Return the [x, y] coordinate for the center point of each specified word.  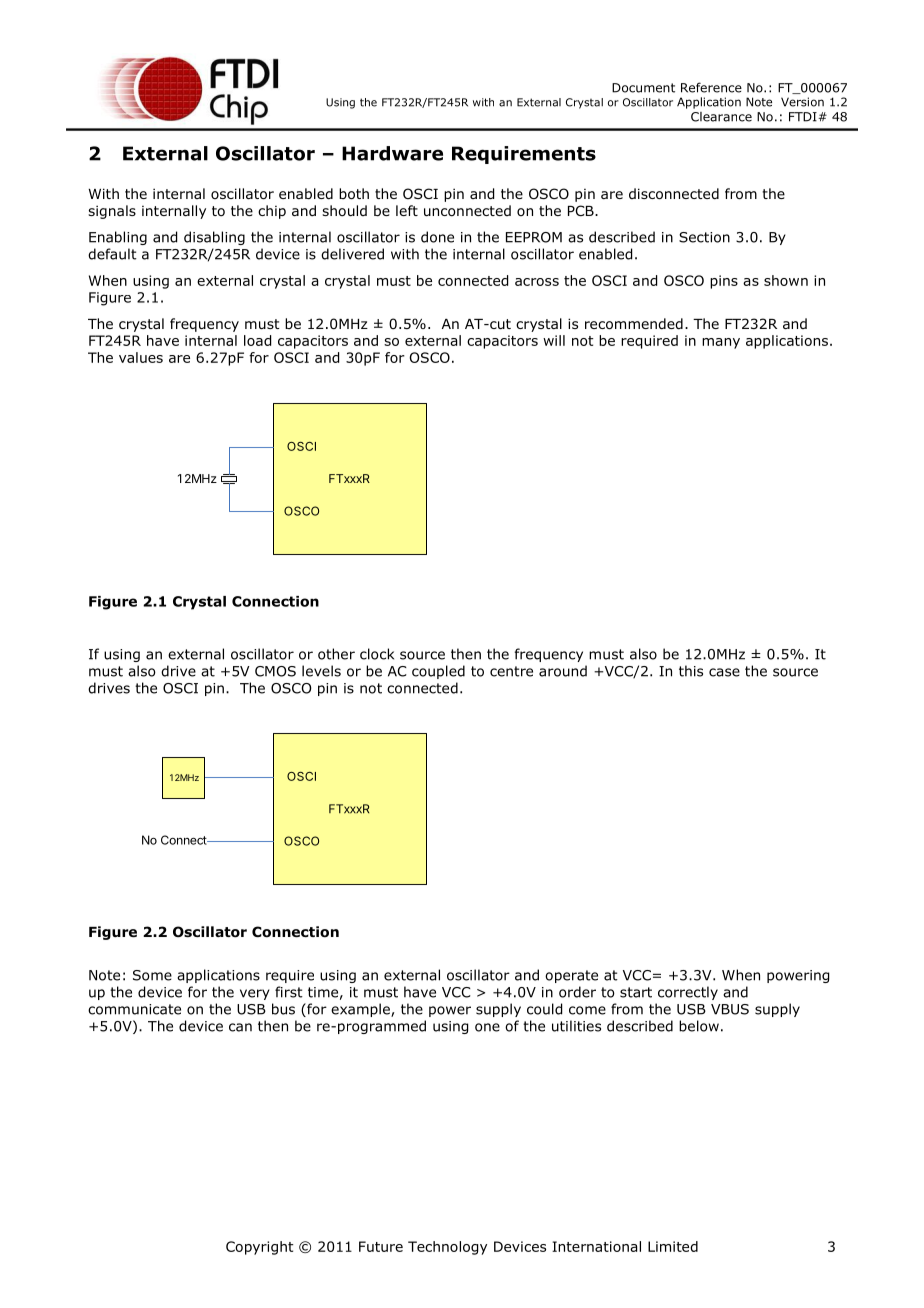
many [721, 343]
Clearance [721, 117]
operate [571, 976]
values [141, 357]
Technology [447, 1248]
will [554, 340]
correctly [688, 993]
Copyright [260, 1248]
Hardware [392, 153]
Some [152, 975]
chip [272, 212]
